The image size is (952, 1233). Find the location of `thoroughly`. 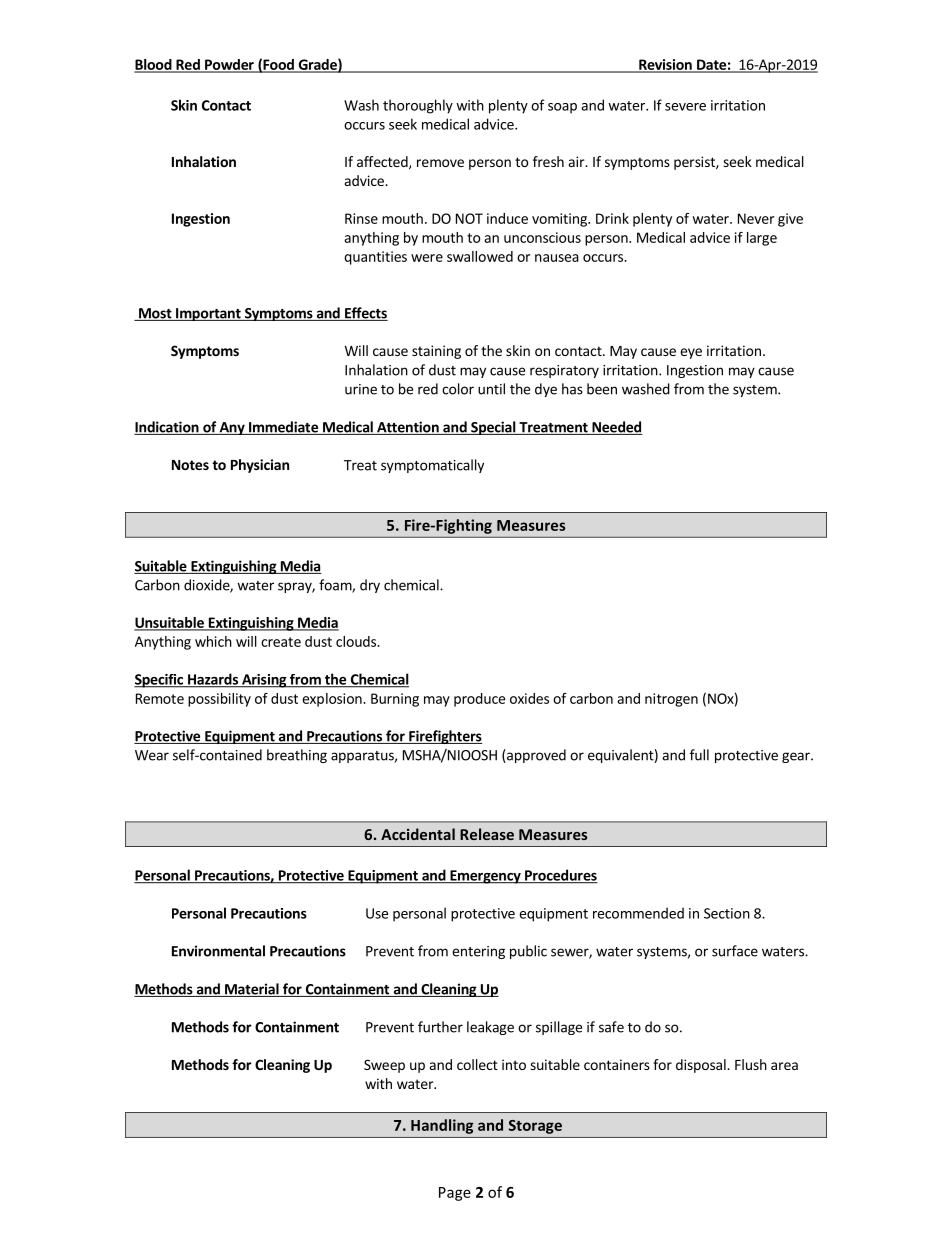

thoroughly is located at coordinates (418, 106).
